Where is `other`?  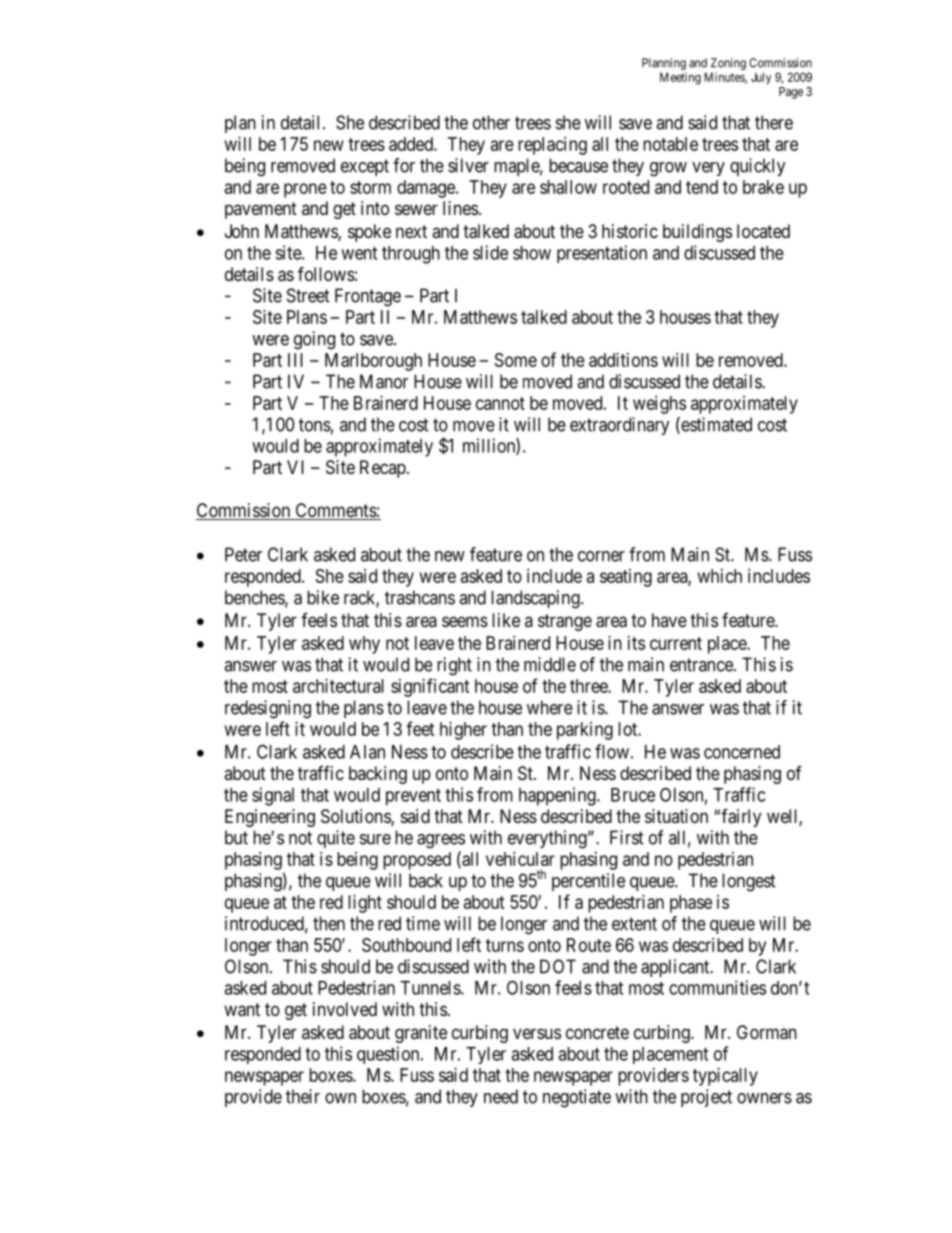
other is located at coordinates (491, 122).
